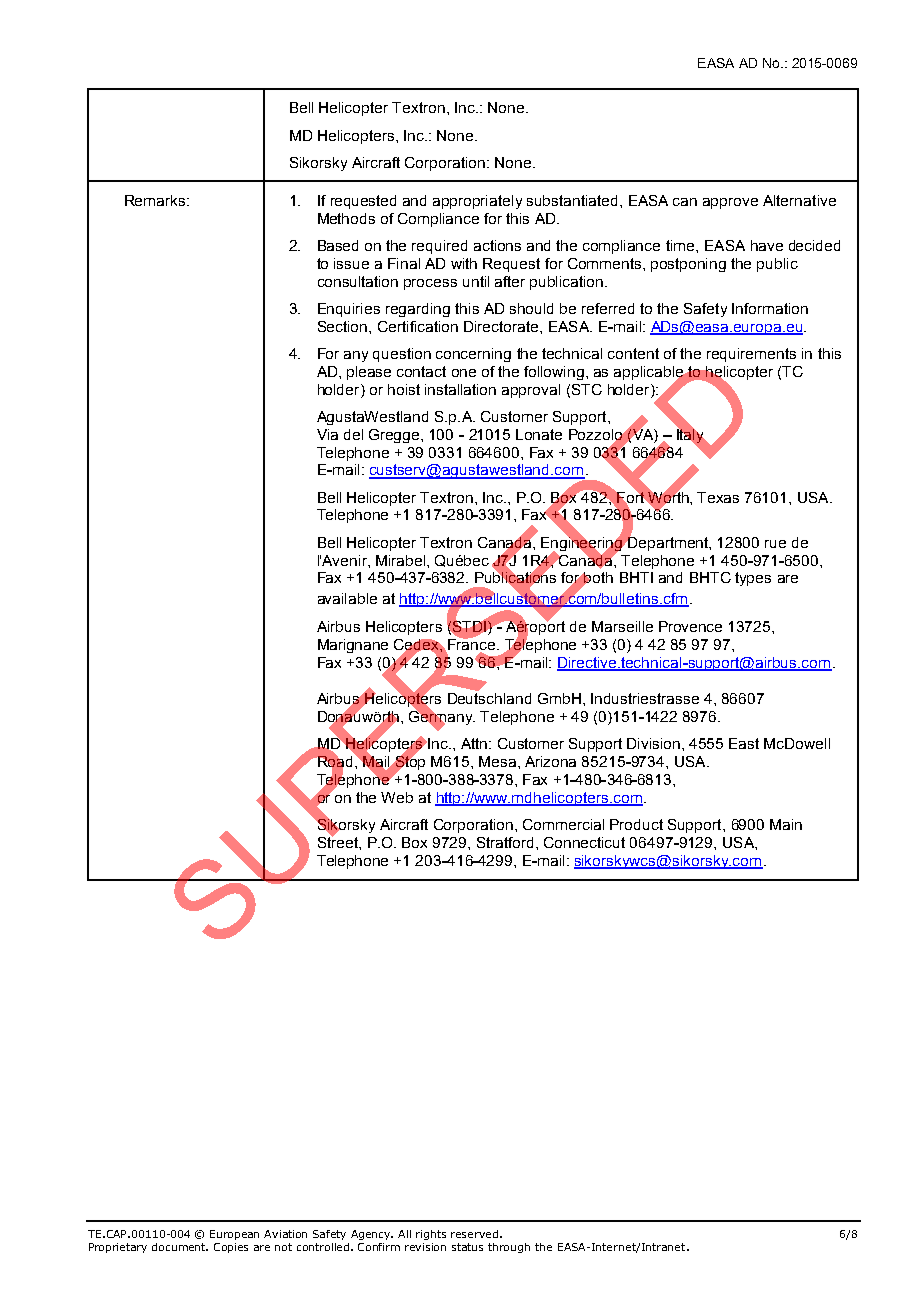  Describe the element at coordinates (753, 579) in the screenshot. I see `types` at that location.
